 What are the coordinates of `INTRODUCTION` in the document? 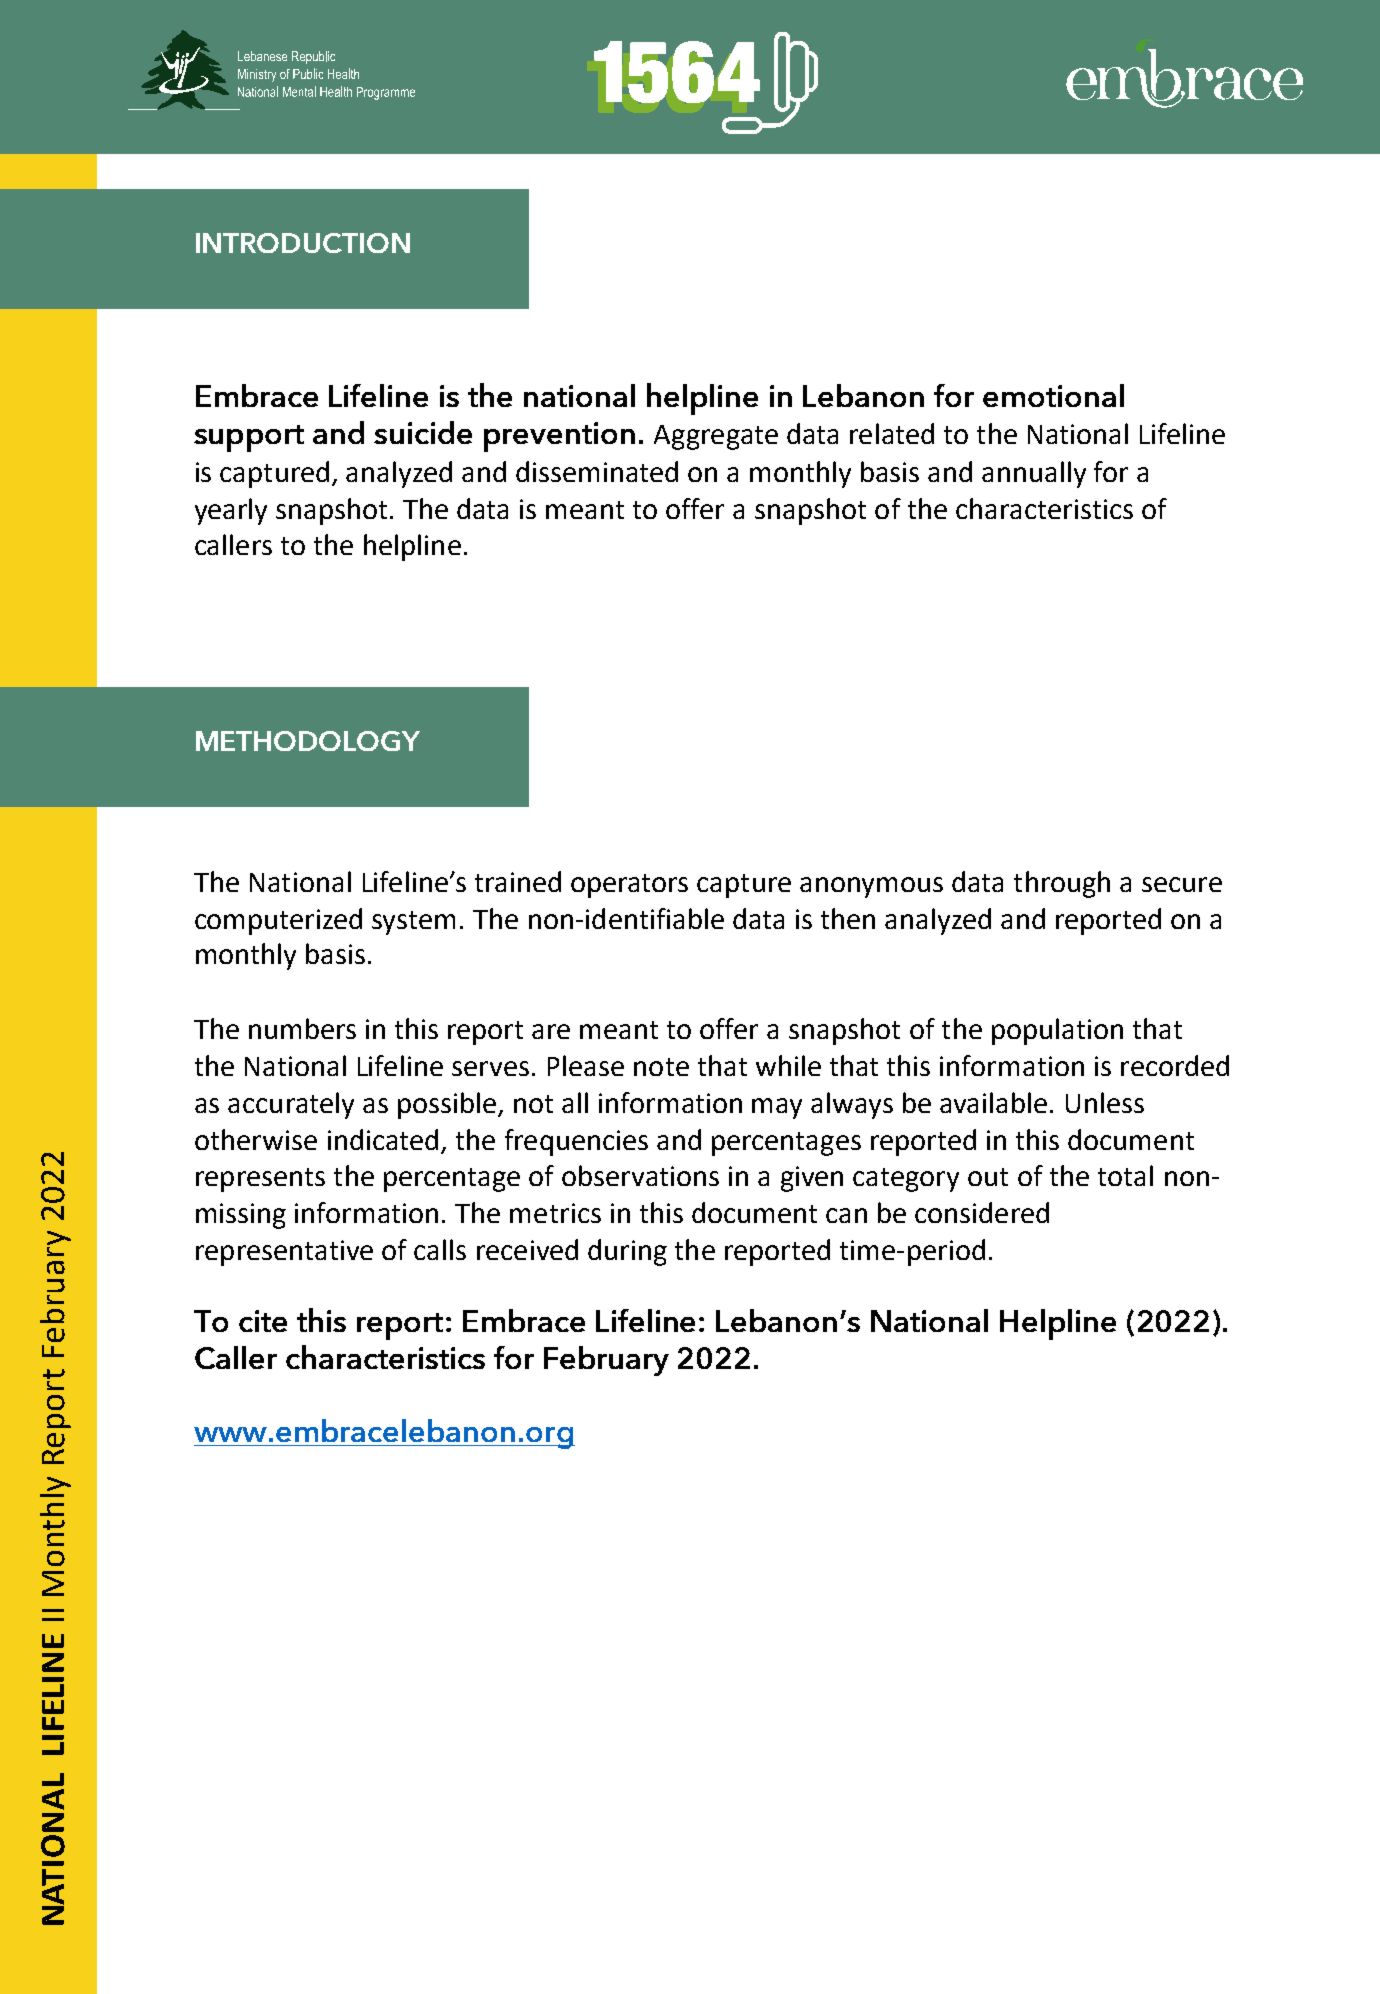 It's located at (303, 243).
